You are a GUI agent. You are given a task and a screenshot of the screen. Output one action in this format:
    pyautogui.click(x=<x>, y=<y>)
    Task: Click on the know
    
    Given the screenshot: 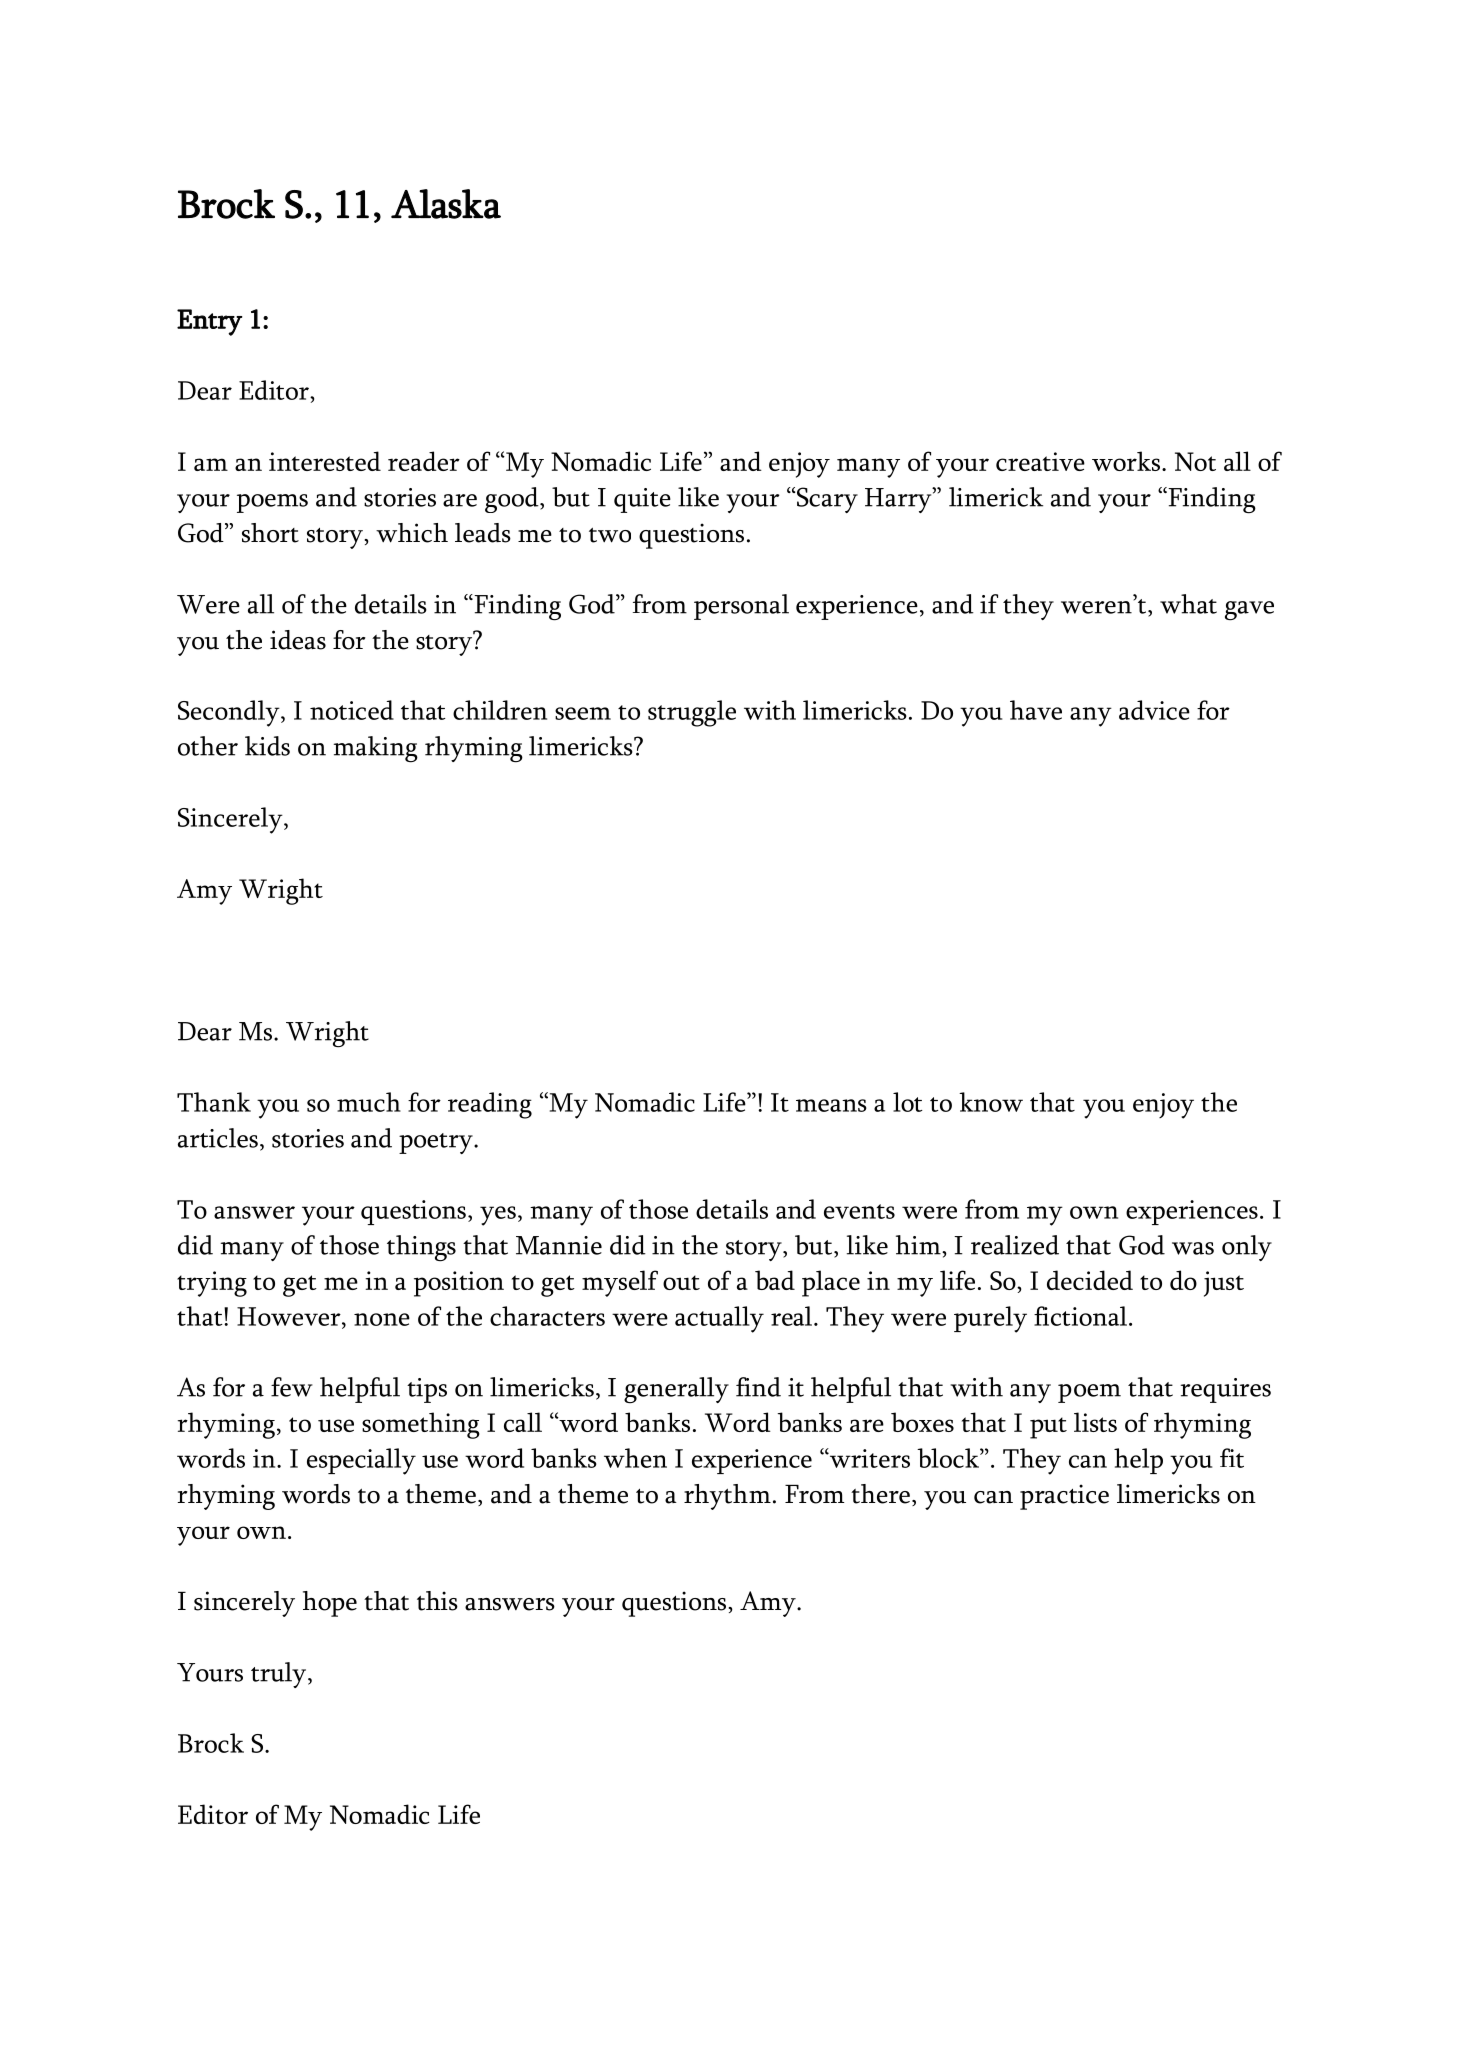 What is the action you would take?
    pyautogui.click(x=991, y=1102)
